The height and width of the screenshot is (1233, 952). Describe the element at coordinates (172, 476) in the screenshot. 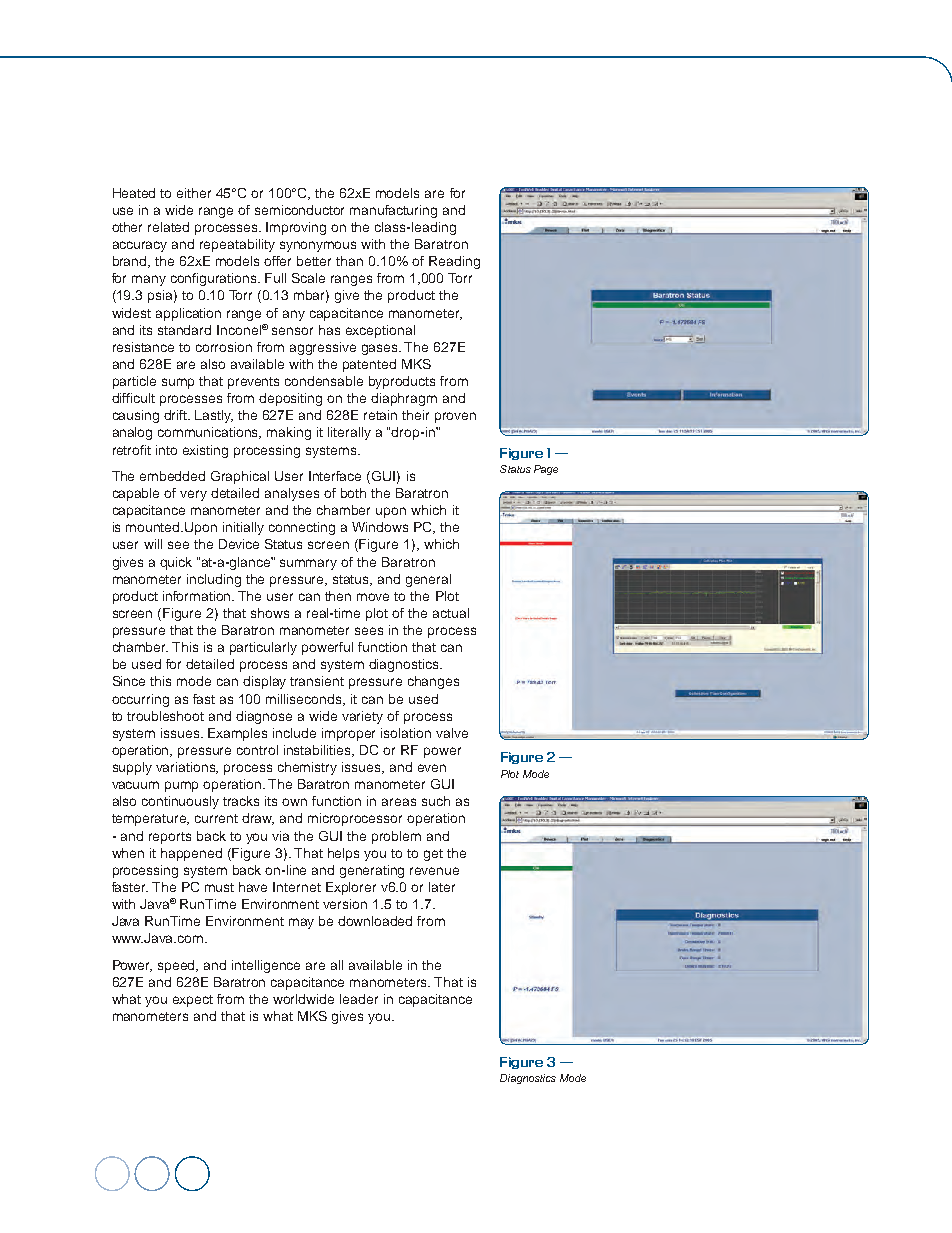

I see `embedded` at that location.
